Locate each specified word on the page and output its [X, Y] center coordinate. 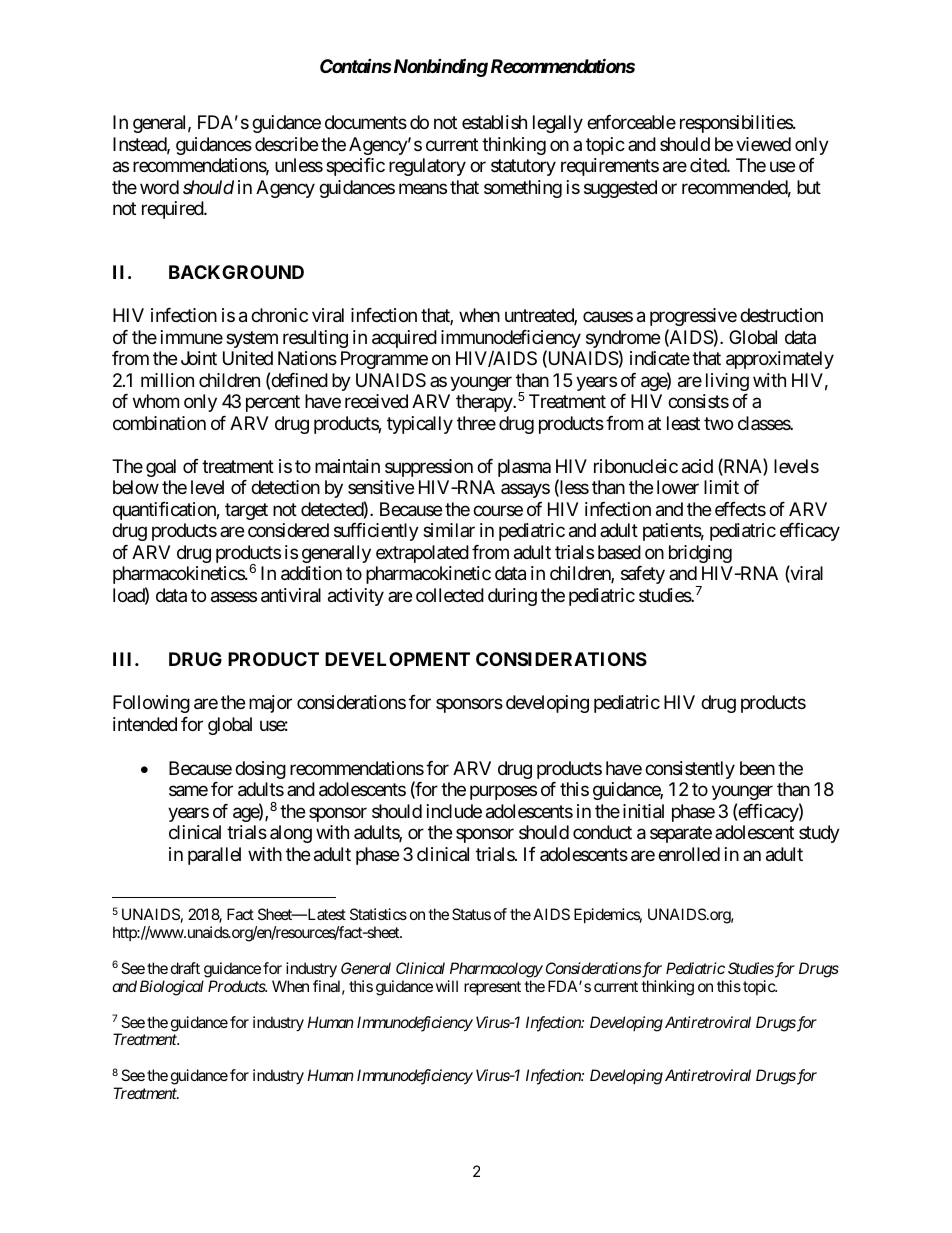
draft [185, 968]
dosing [260, 770]
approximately [780, 360]
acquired [404, 339]
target [246, 511]
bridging [700, 554]
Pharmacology [496, 970]
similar [449, 530]
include [454, 811]
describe [286, 144]
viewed [763, 144]
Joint [199, 358]
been [757, 768]
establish [494, 122]
